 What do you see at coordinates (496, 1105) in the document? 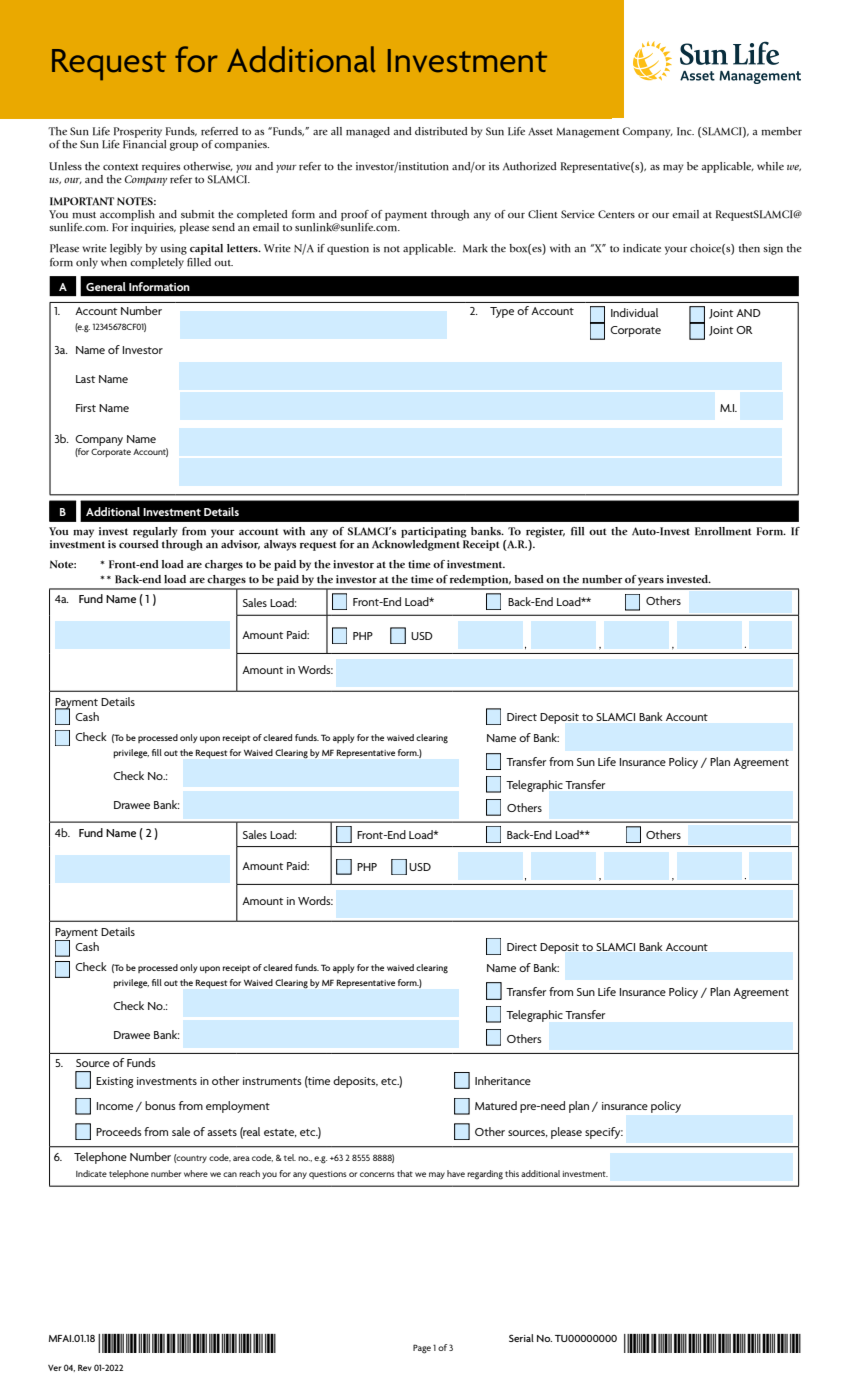
I see `Matured` at bounding box center [496, 1105].
